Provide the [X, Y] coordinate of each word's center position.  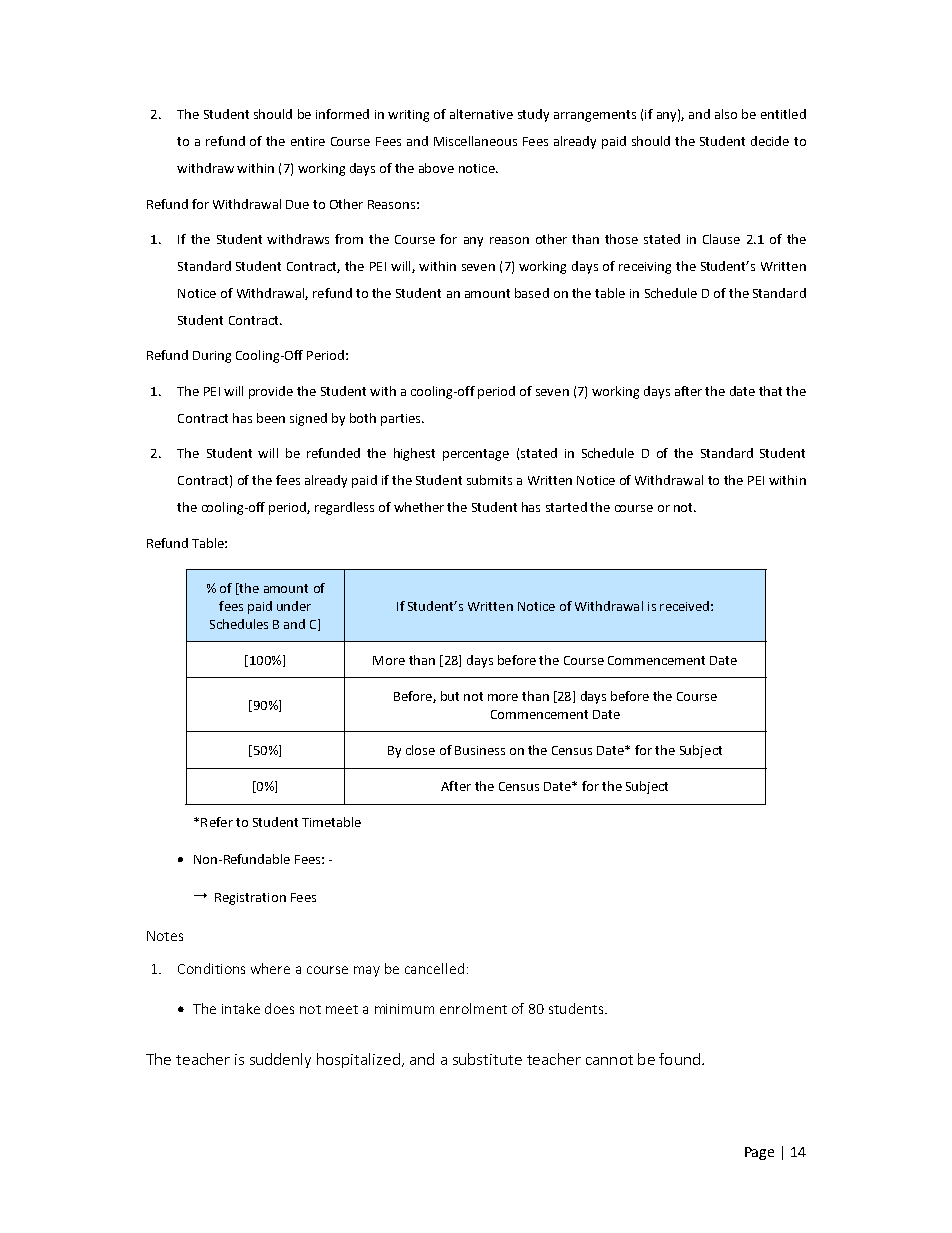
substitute [487, 1059]
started [566, 507]
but [450, 696]
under [294, 606]
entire [308, 141]
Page [759, 1153]
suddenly [280, 1060]
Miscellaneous [475, 141]
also [726, 114]
